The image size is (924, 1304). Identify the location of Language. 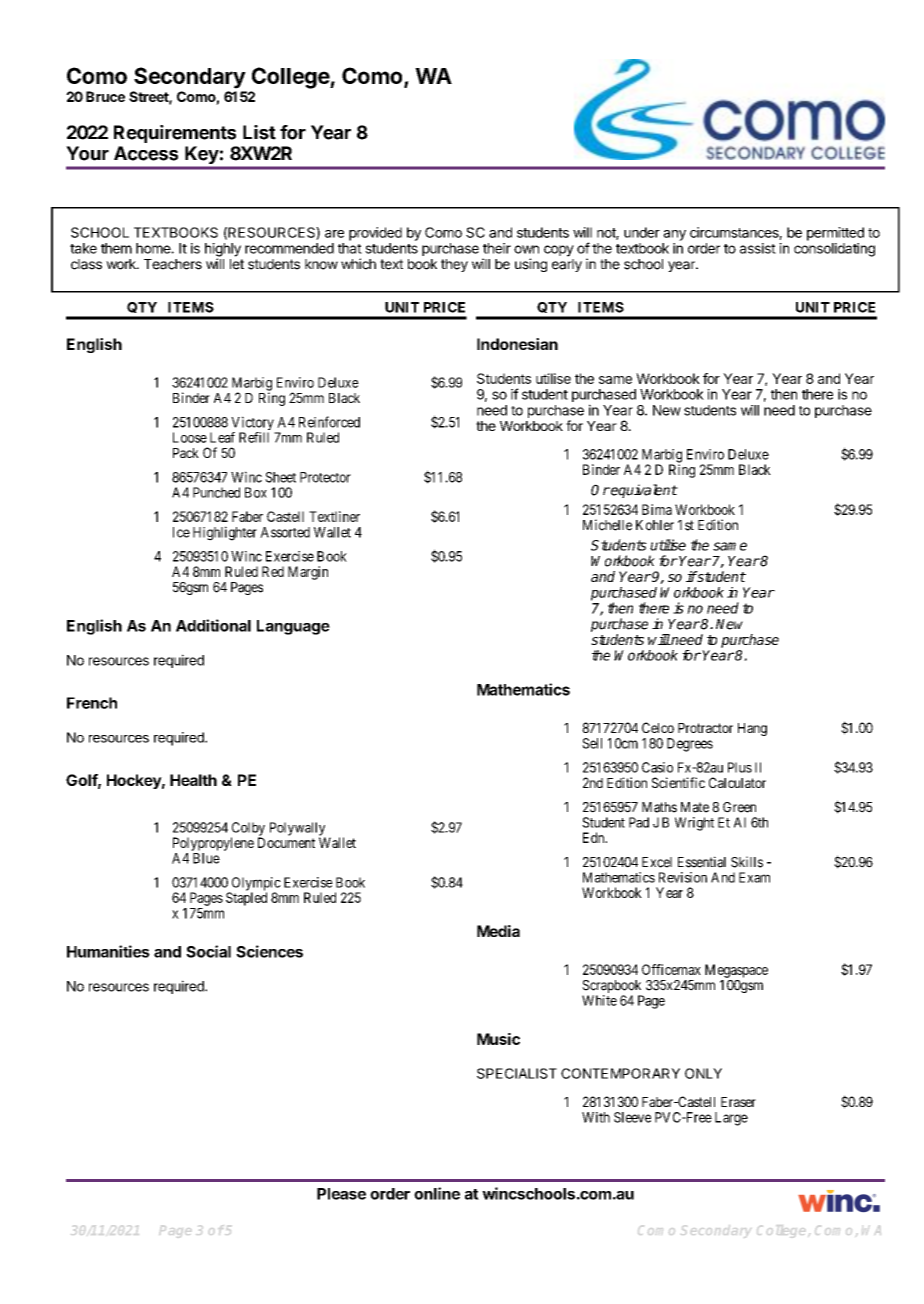
(293, 627).
